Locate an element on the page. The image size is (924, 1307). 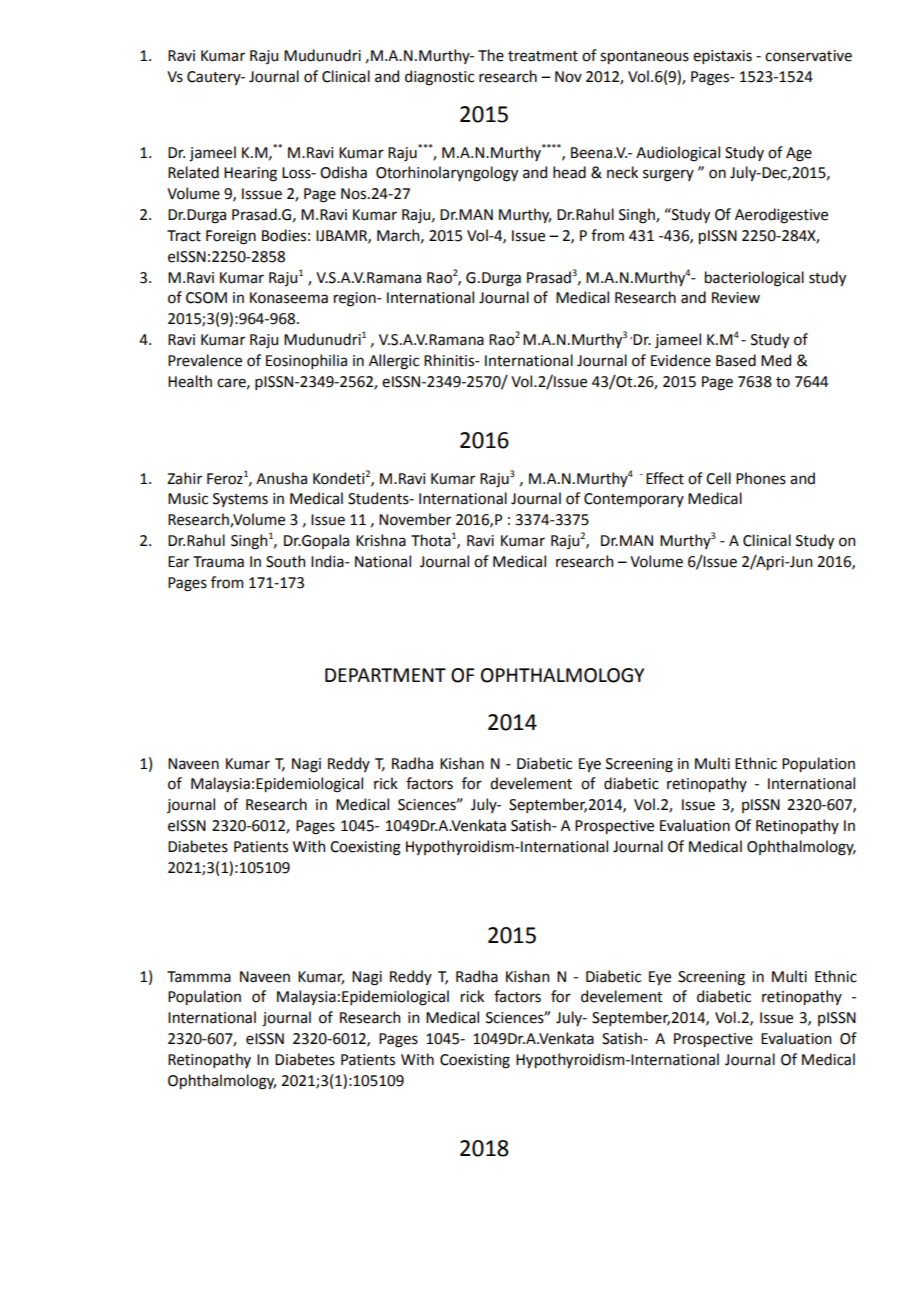
treatment is located at coordinates (543, 56).
